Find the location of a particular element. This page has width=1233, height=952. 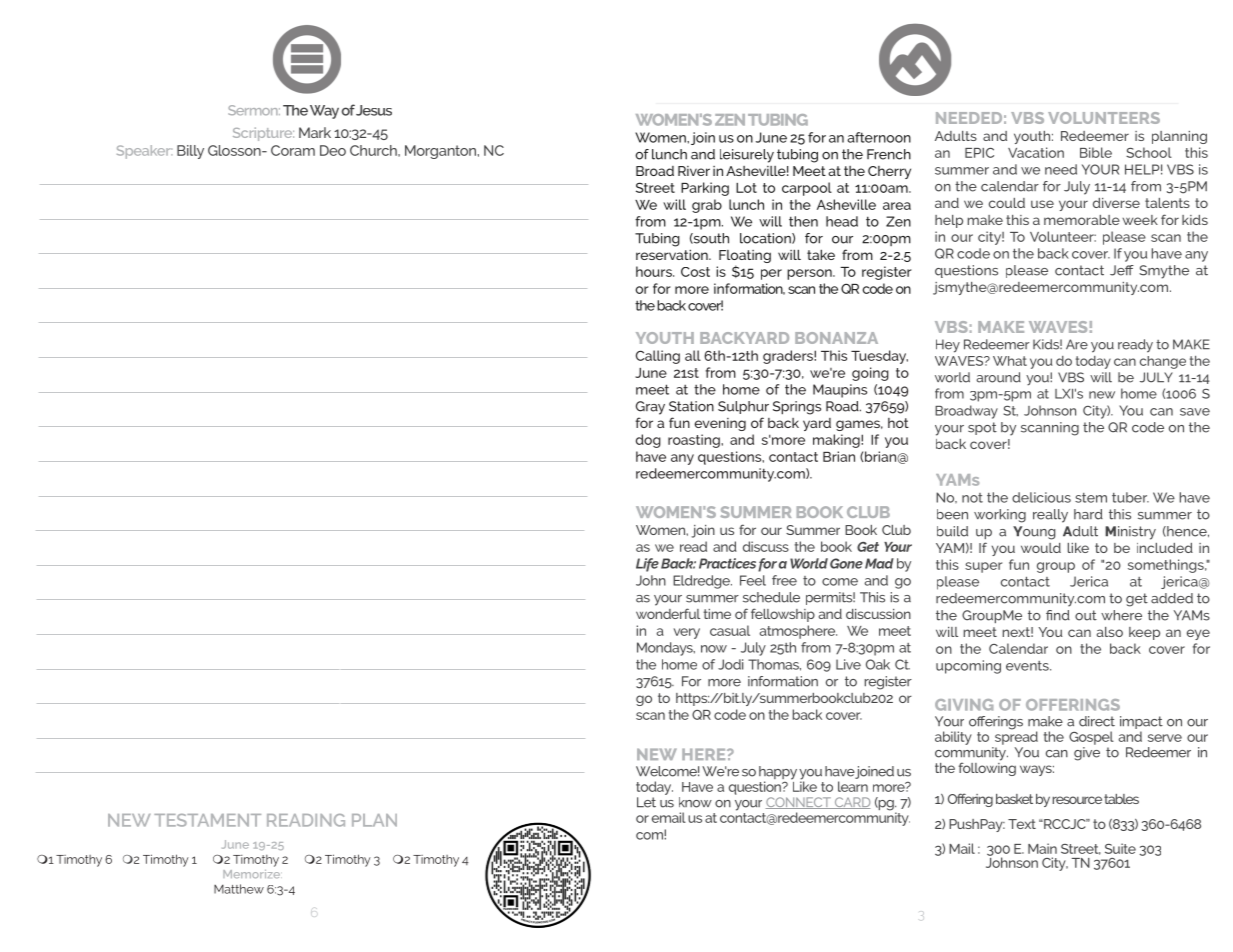

very is located at coordinates (687, 633).
